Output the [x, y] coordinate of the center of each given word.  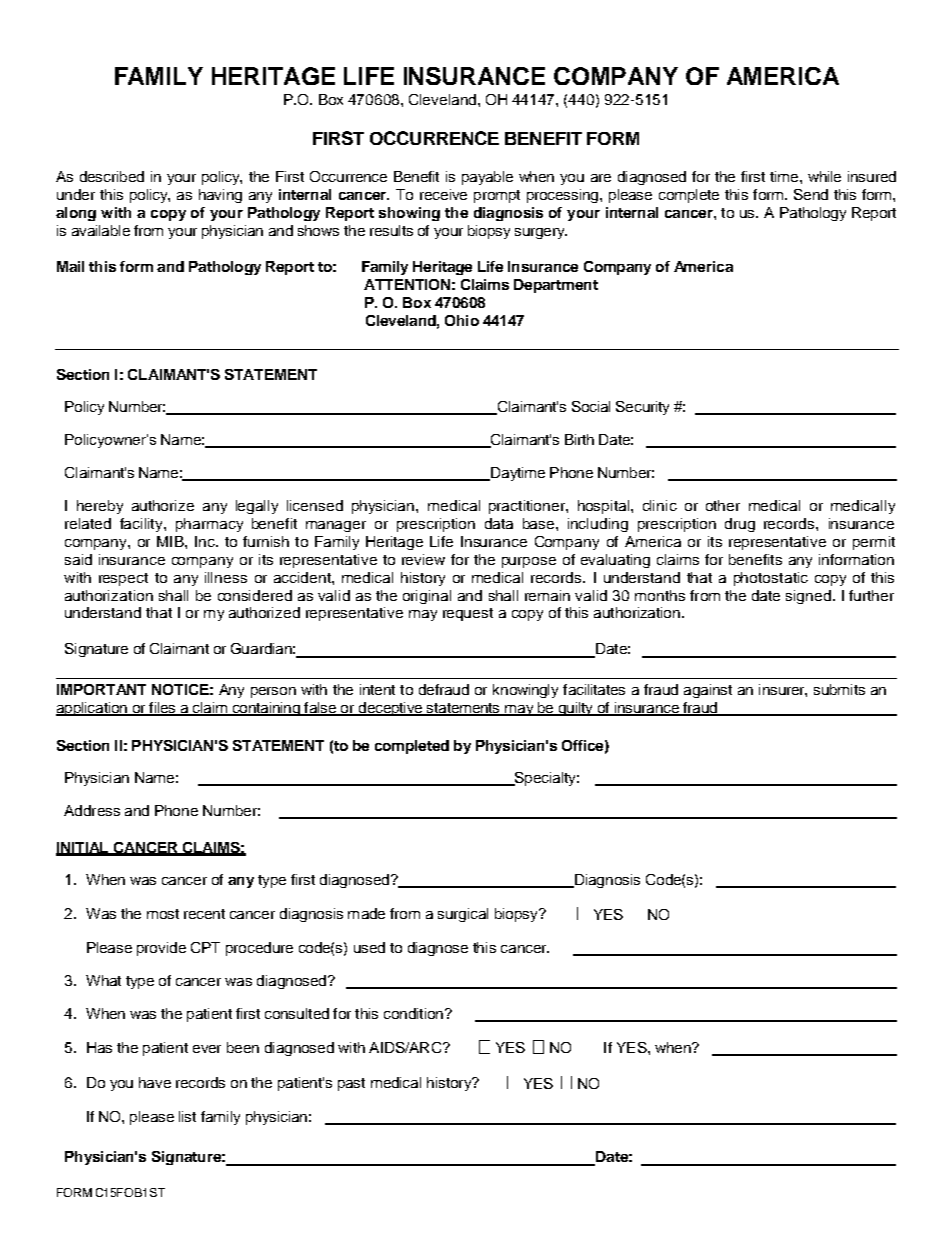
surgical [463, 915]
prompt [497, 196]
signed [810, 597]
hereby [100, 507]
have [155, 1082]
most [163, 914]
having [220, 196]
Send [811, 194]
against [708, 691]
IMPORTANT [101, 689]
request [468, 614]
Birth [579, 439]
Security [642, 408]
